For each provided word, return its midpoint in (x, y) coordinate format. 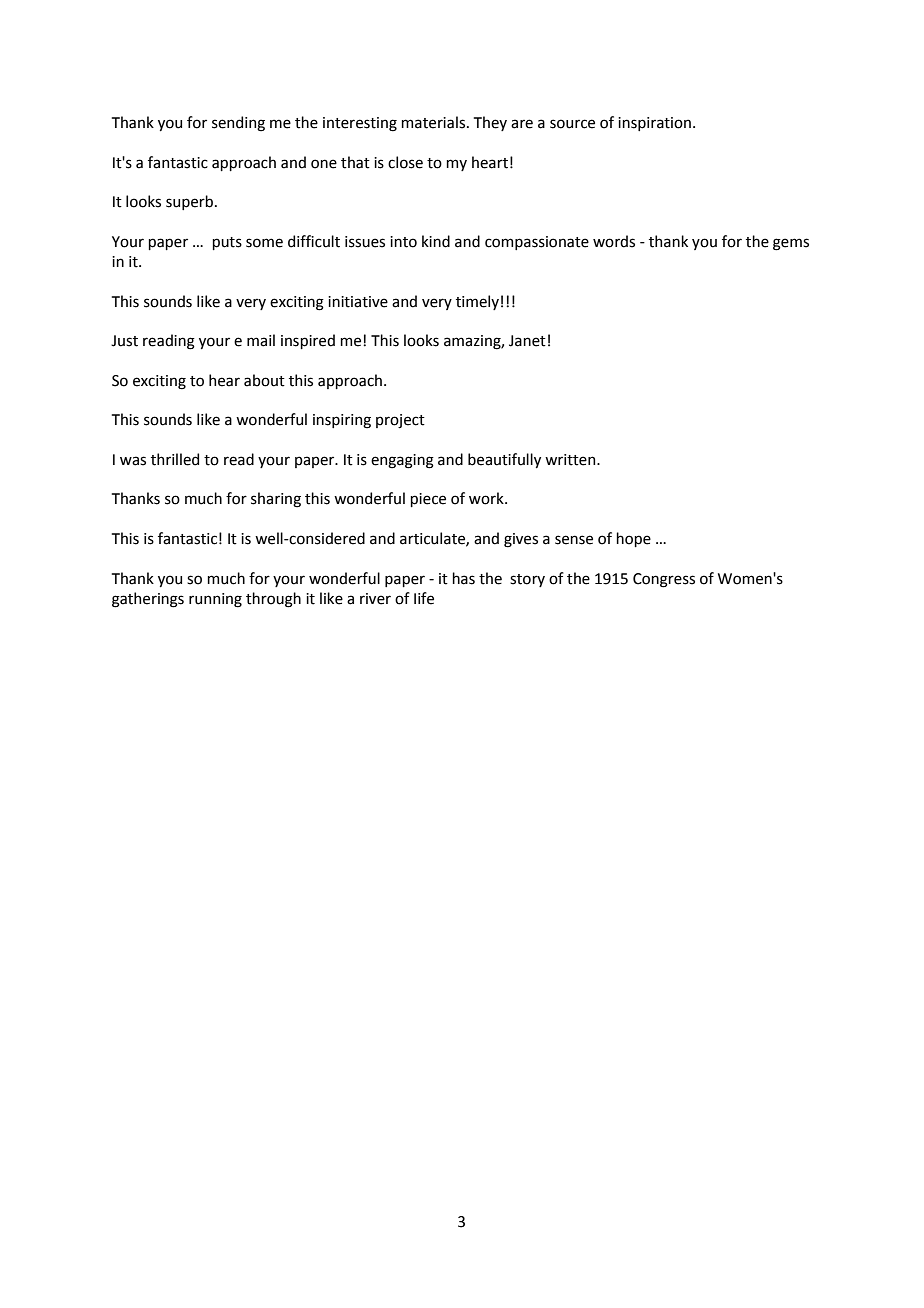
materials (433, 122)
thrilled (175, 459)
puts (227, 243)
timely (477, 302)
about (264, 380)
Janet (527, 341)
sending (238, 124)
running (215, 600)
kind (436, 241)
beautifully (504, 460)
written (571, 460)
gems (791, 244)
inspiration (654, 124)
